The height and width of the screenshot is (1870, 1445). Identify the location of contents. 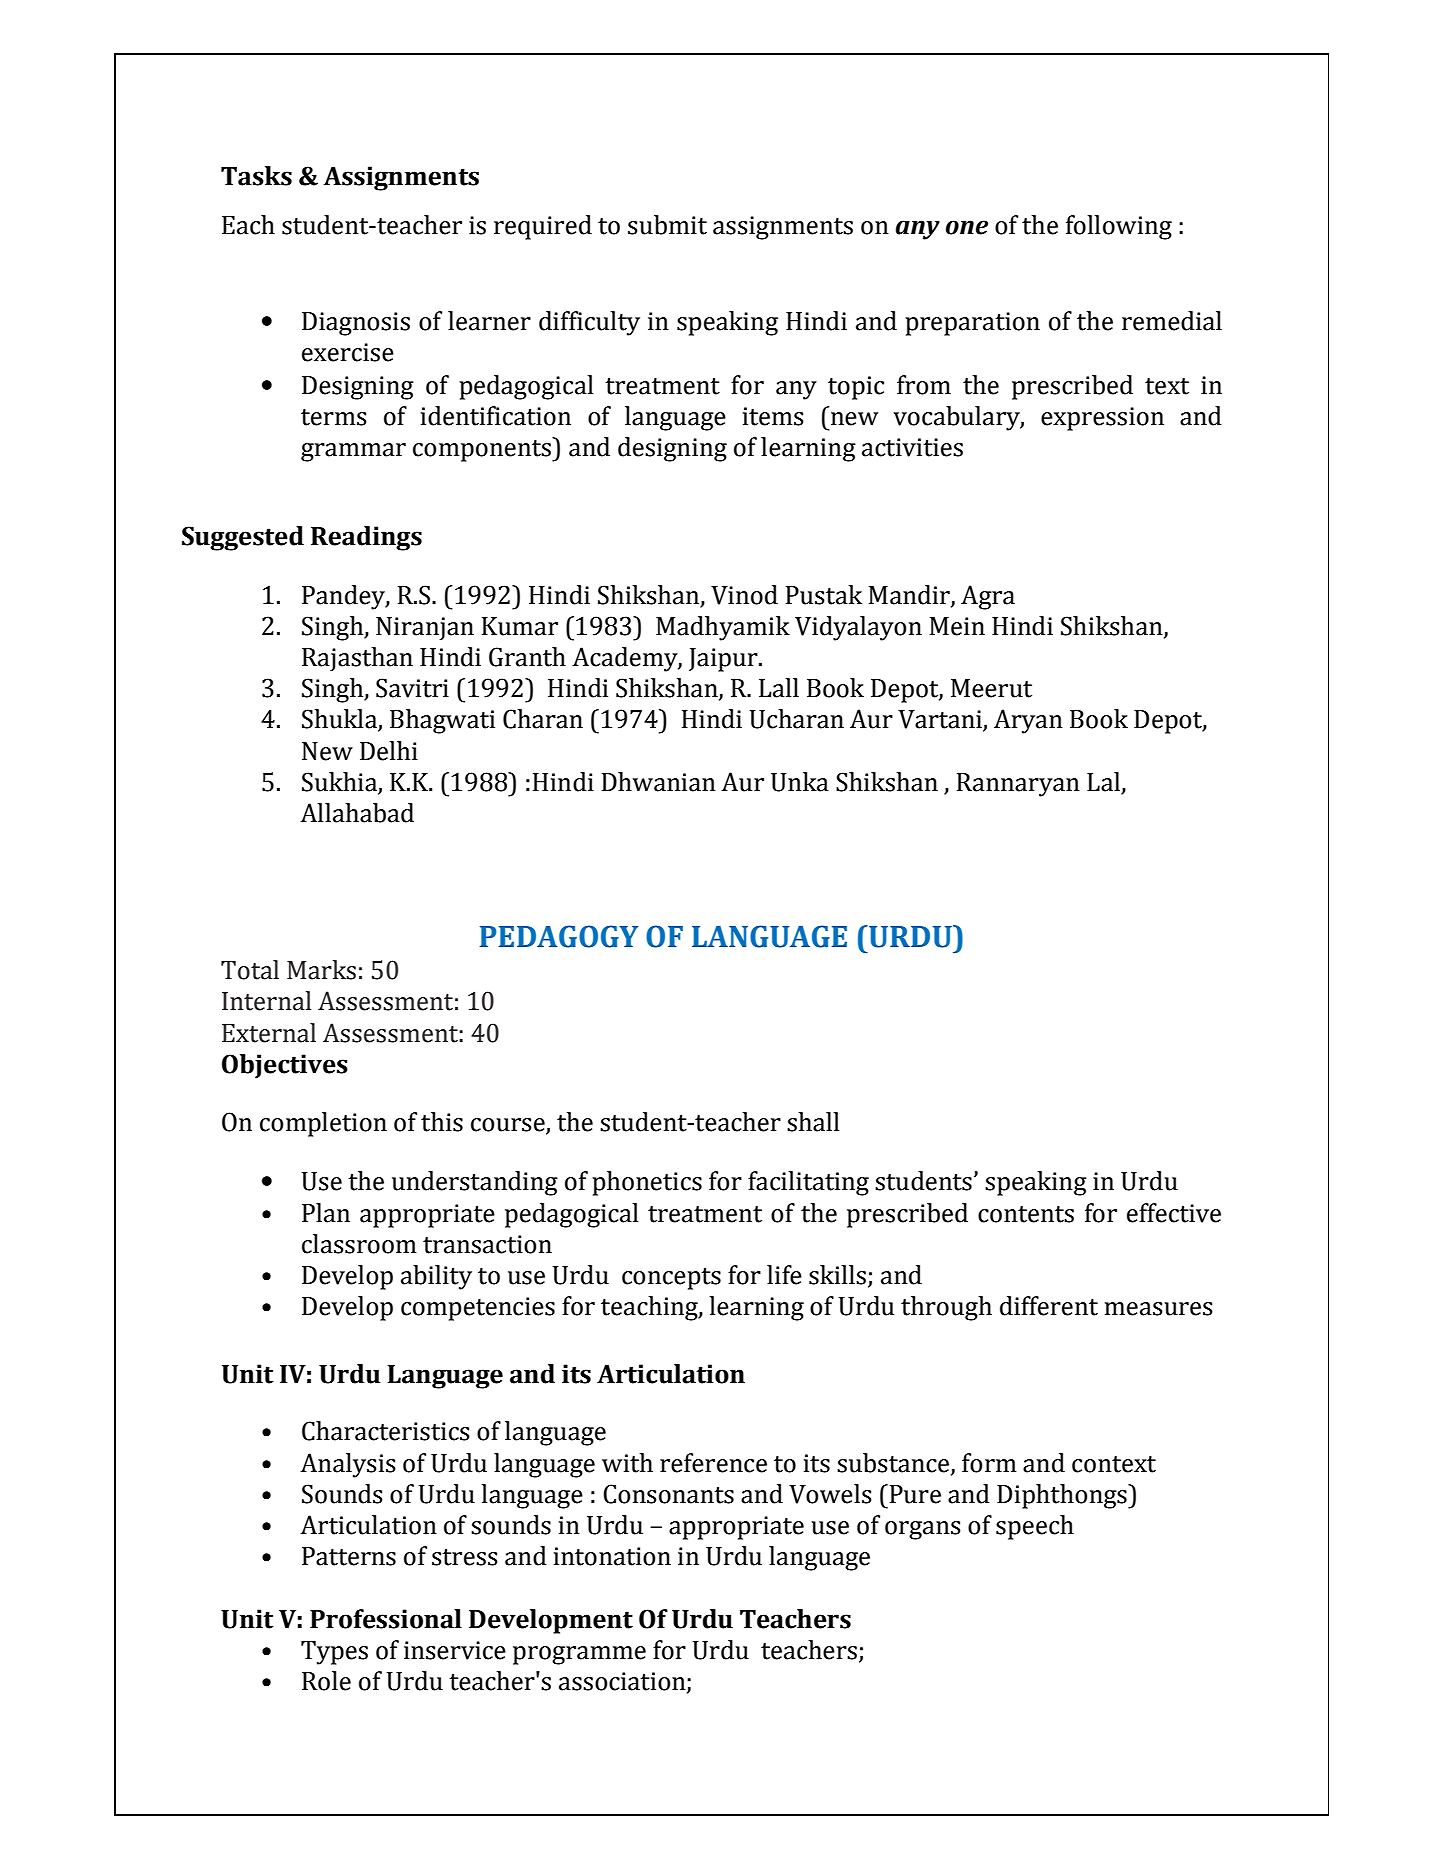
(1026, 1214).
